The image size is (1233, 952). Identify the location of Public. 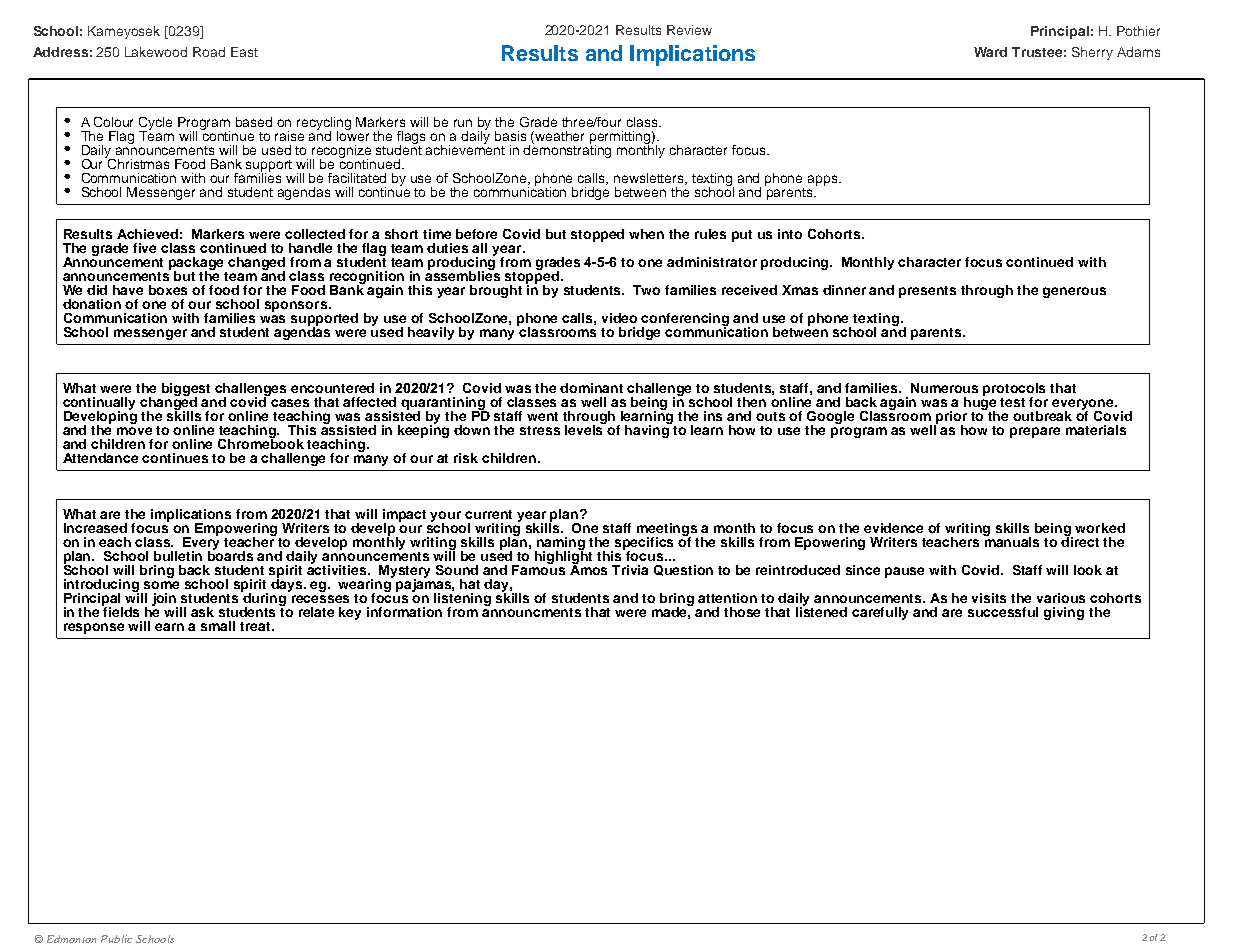
(116, 939).
